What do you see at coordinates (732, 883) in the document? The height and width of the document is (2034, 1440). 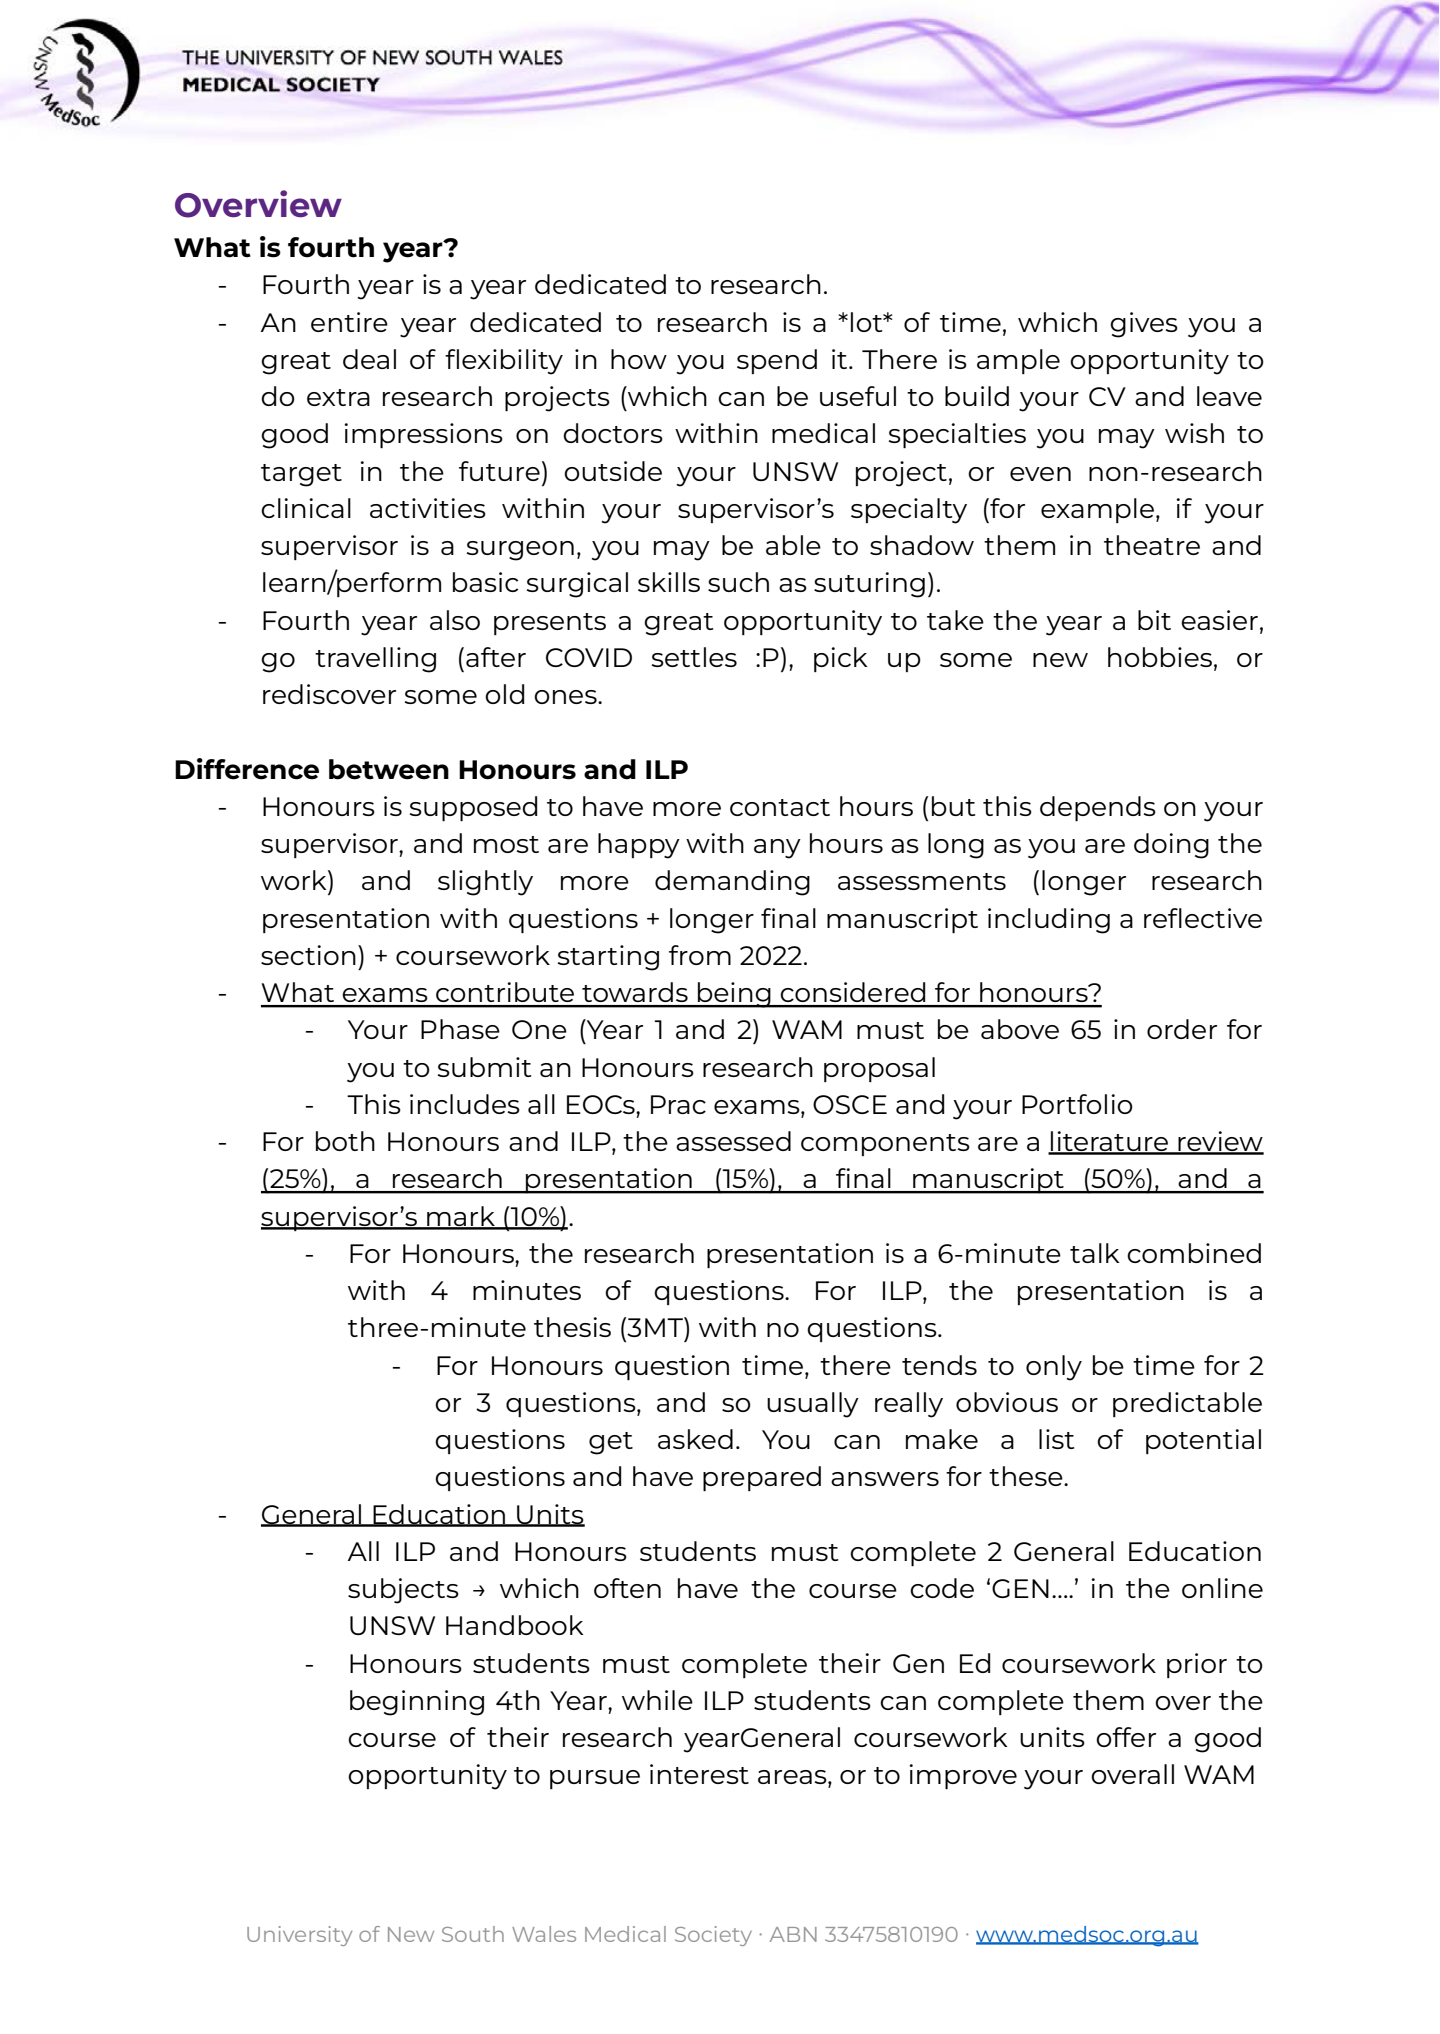 I see `demanding` at bounding box center [732, 883].
